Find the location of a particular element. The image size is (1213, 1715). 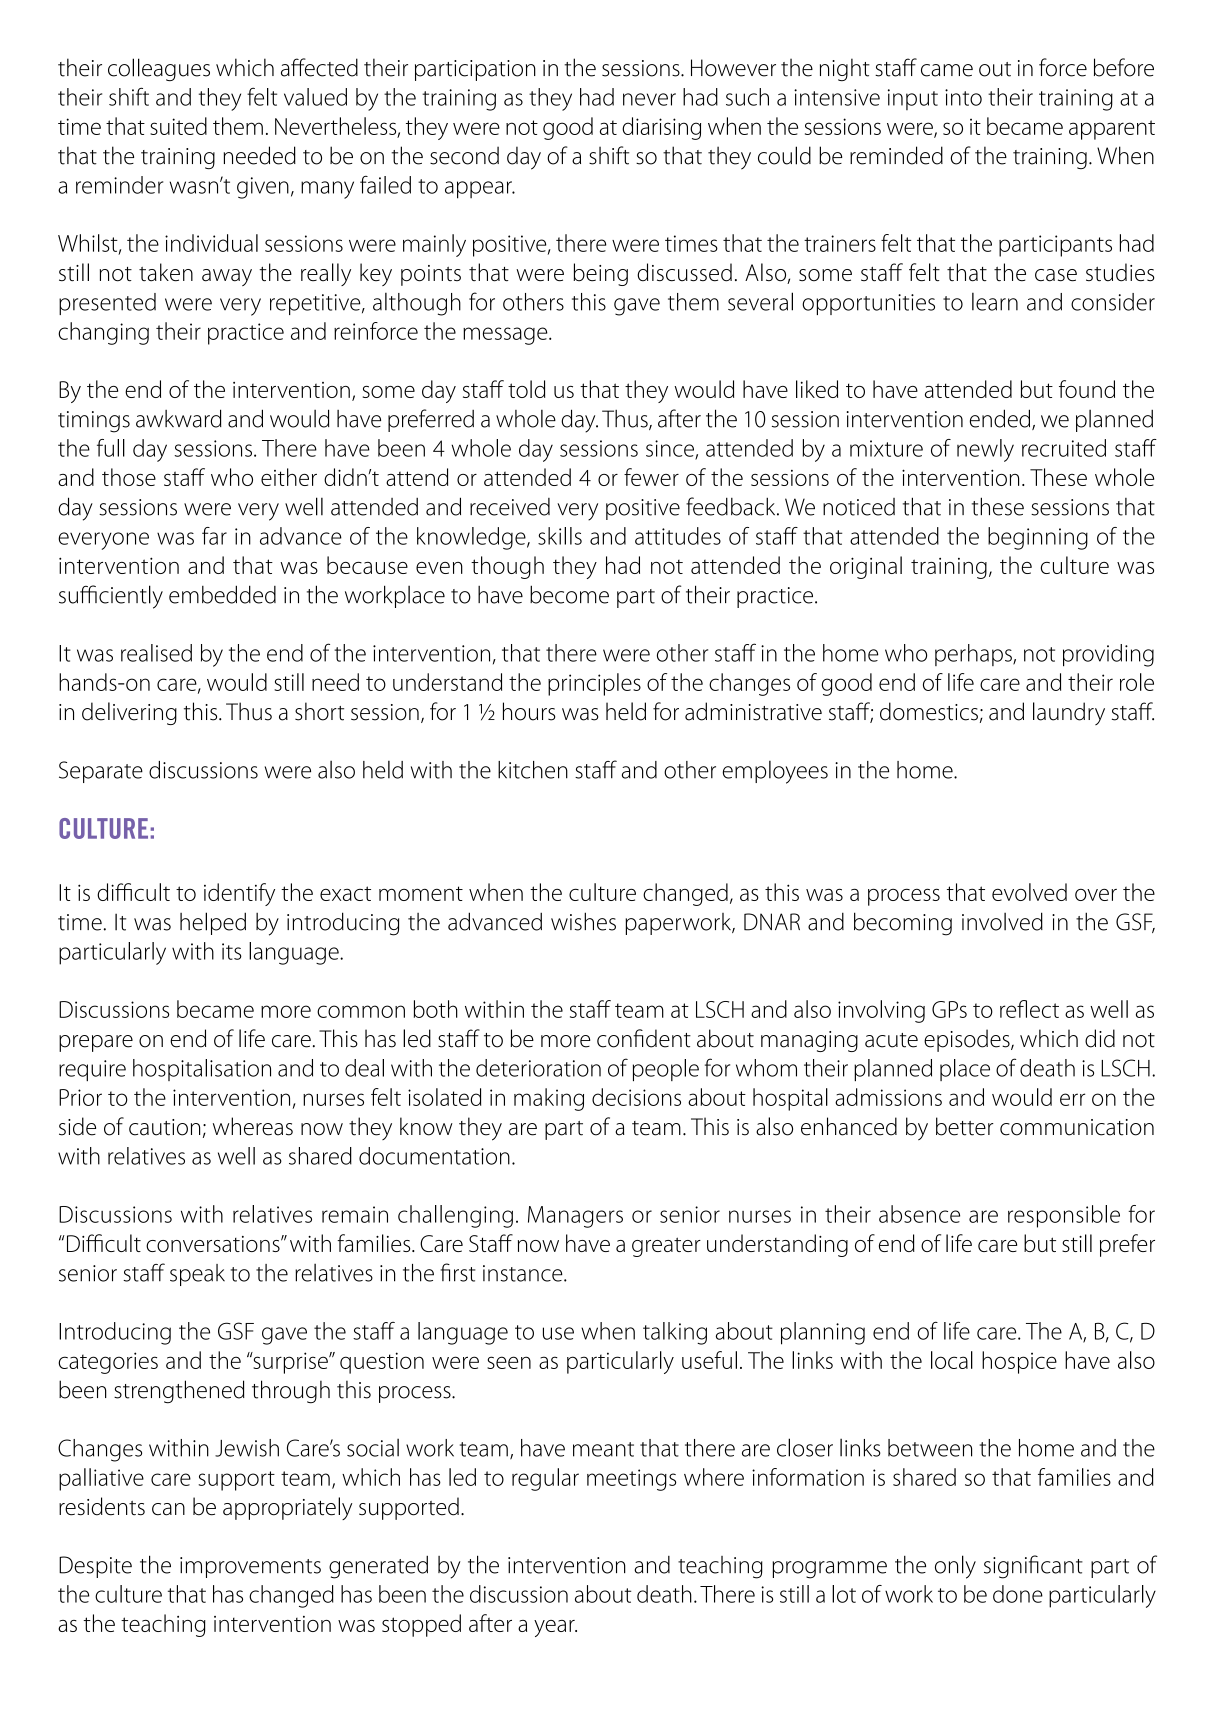

year is located at coordinates (555, 1628).
